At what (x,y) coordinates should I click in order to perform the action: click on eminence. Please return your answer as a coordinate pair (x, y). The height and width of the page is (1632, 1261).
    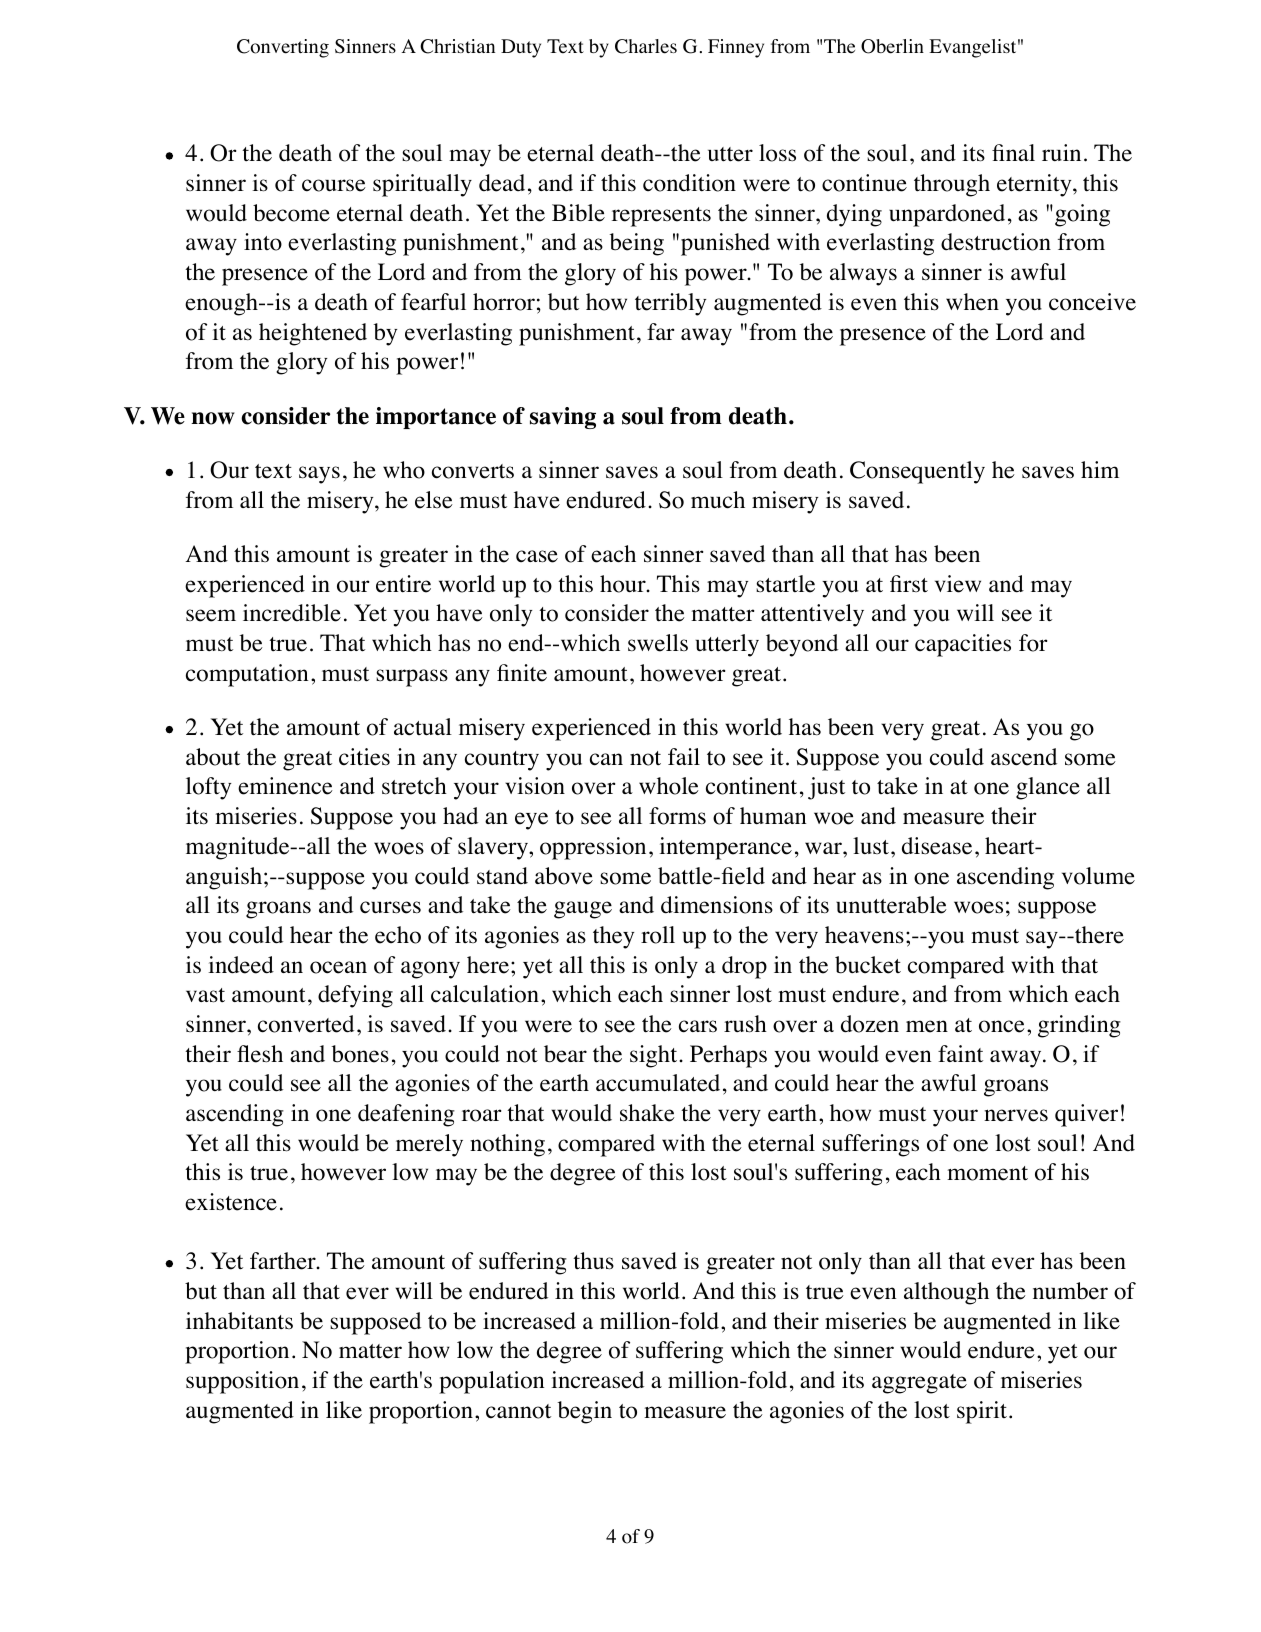
    Looking at the image, I should click on (285, 786).
